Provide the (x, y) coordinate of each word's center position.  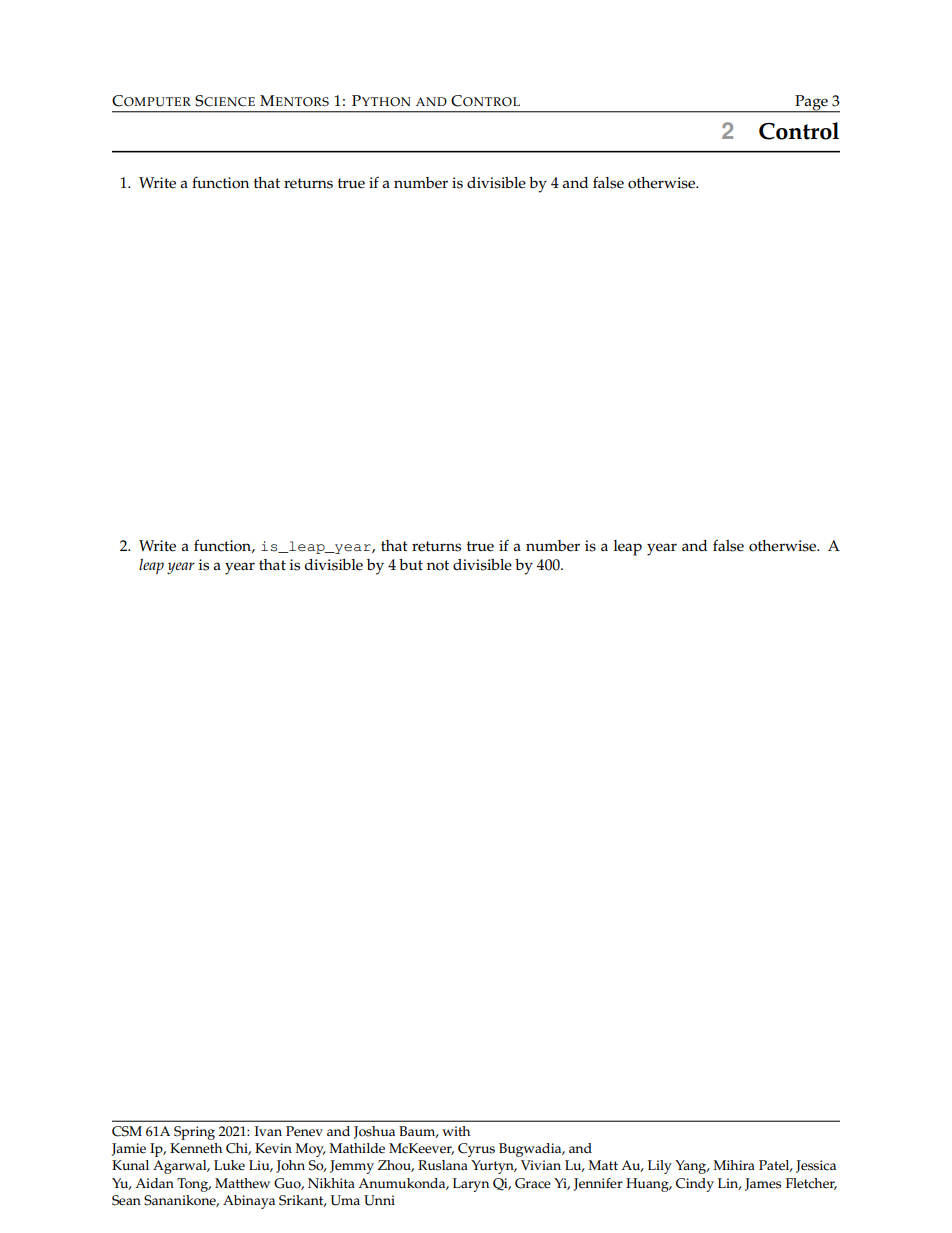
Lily (660, 1167)
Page (811, 104)
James (763, 1184)
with (456, 1131)
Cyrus (476, 1150)
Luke (229, 1165)
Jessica (816, 1166)
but (411, 564)
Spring (194, 1133)
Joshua (374, 1132)
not (438, 565)
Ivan (268, 1131)
